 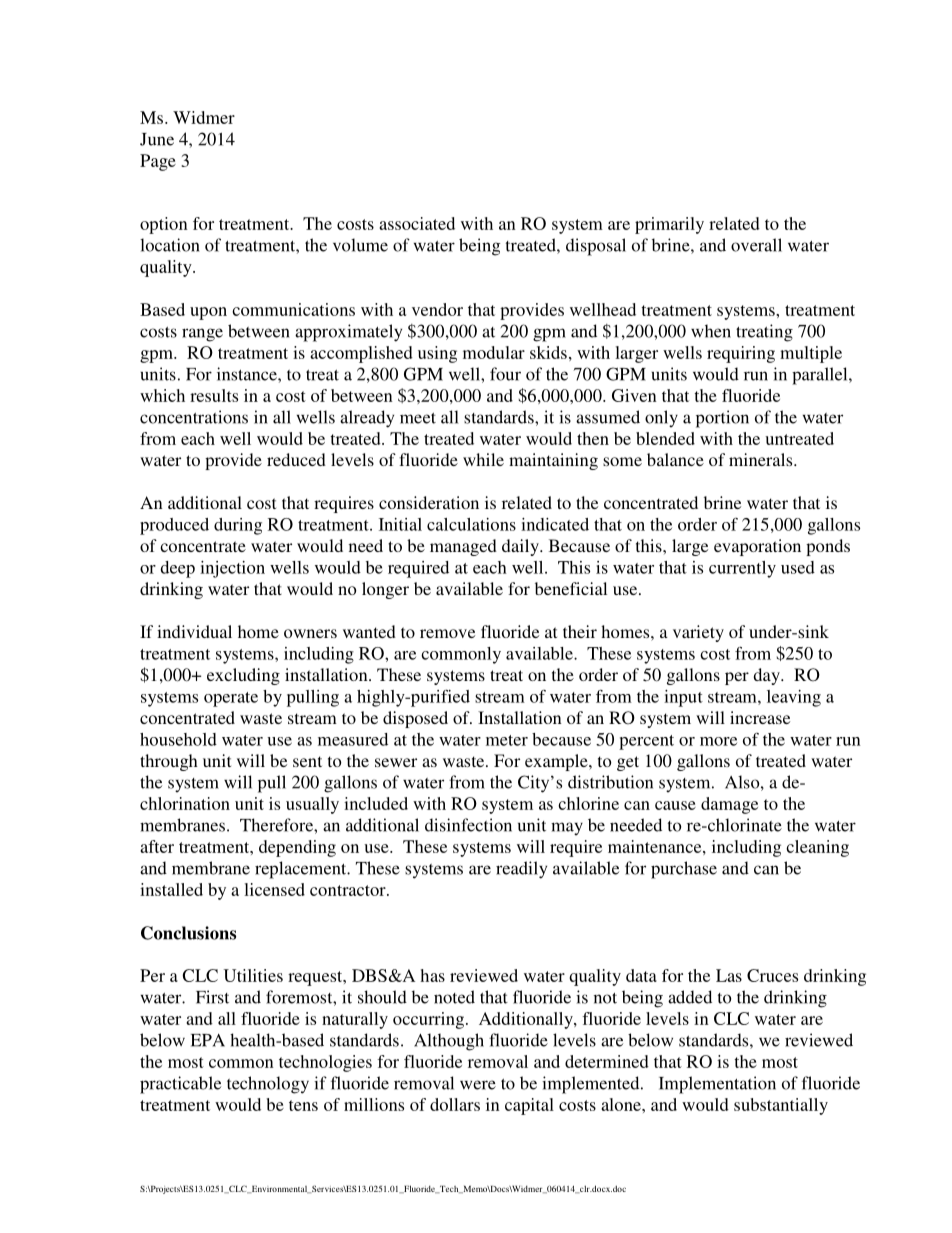 What do you see at coordinates (483, 459) in the document?
I see `while` at bounding box center [483, 459].
